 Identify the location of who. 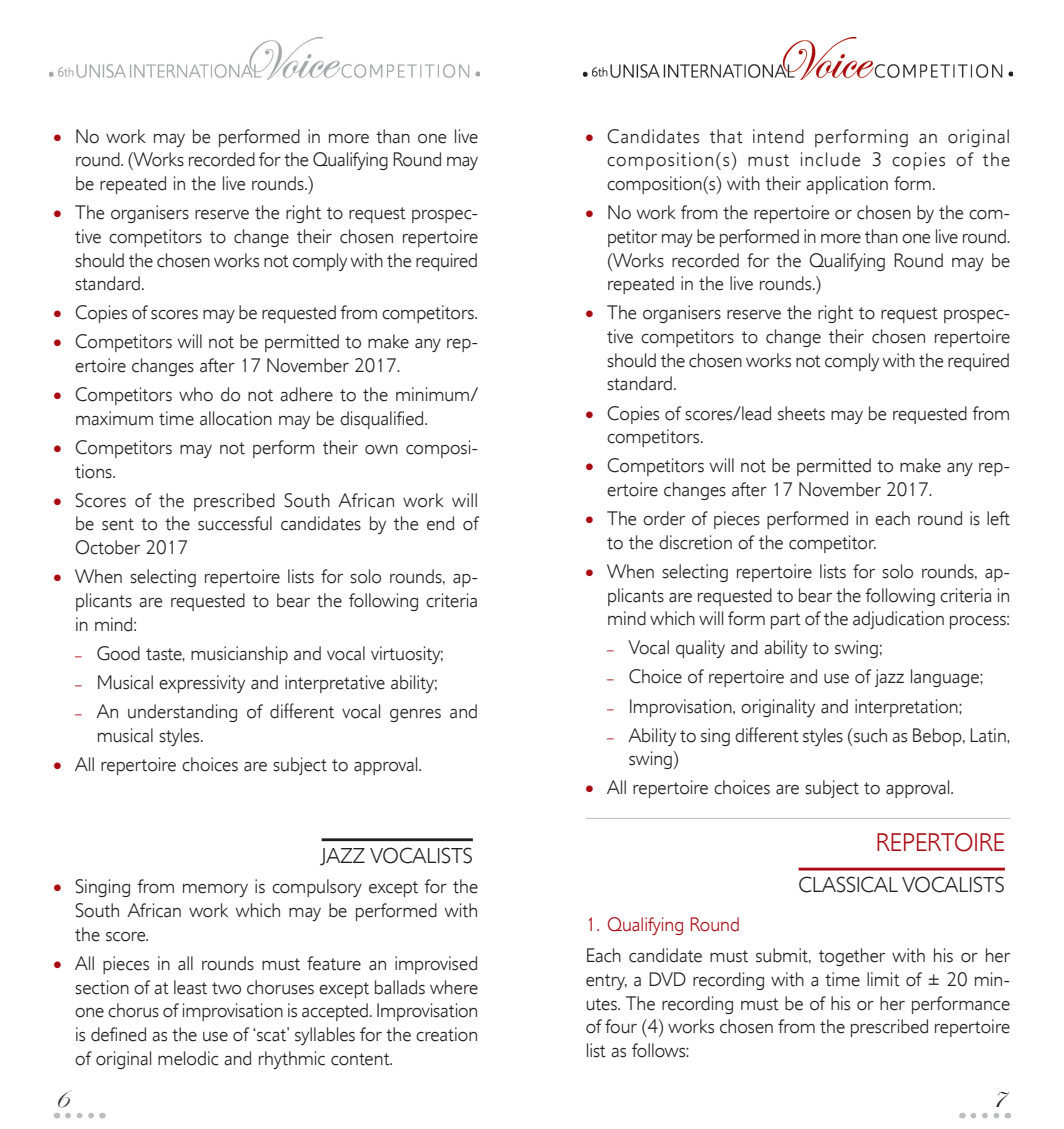
(196, 394).
